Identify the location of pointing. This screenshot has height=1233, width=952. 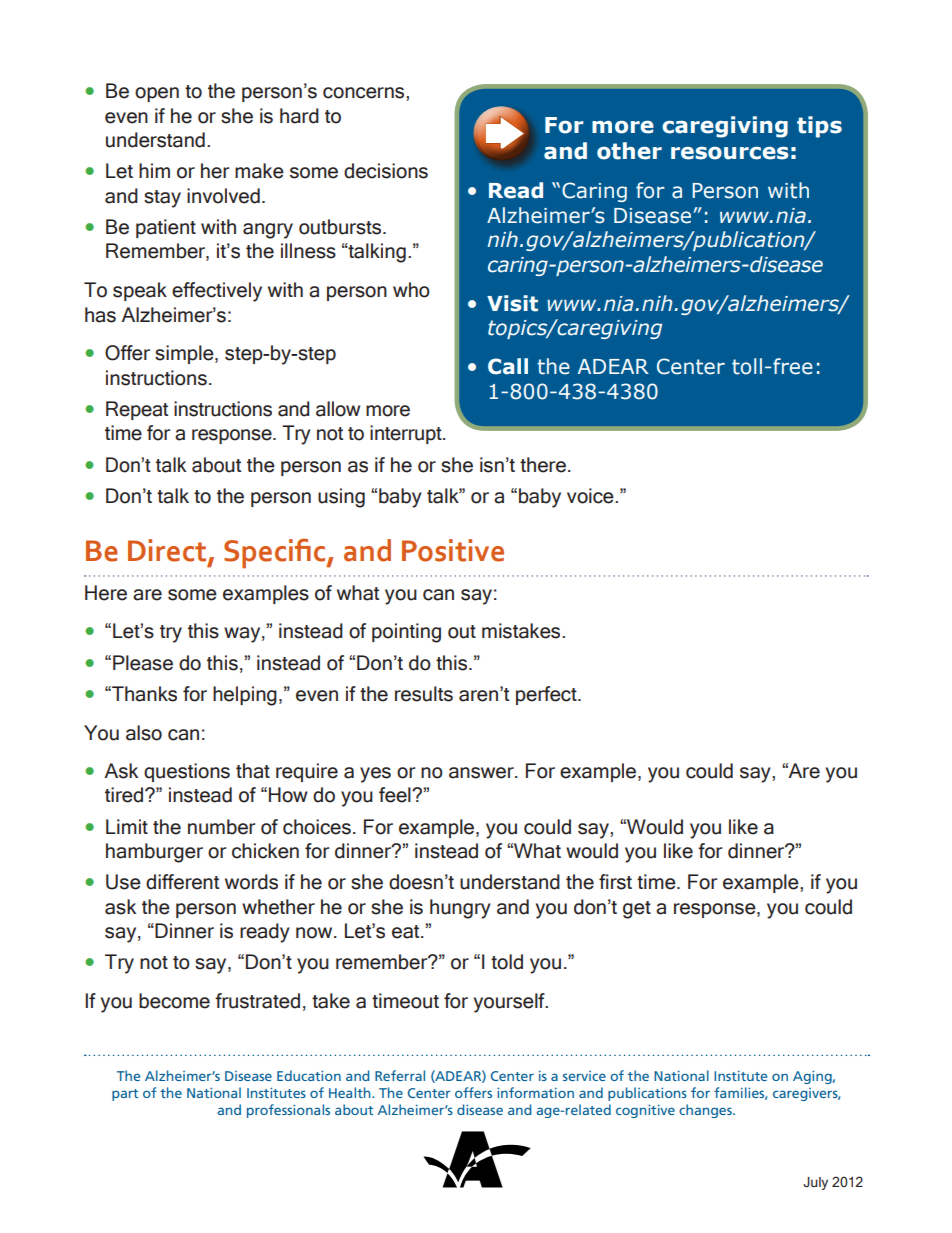
(406, 633).
